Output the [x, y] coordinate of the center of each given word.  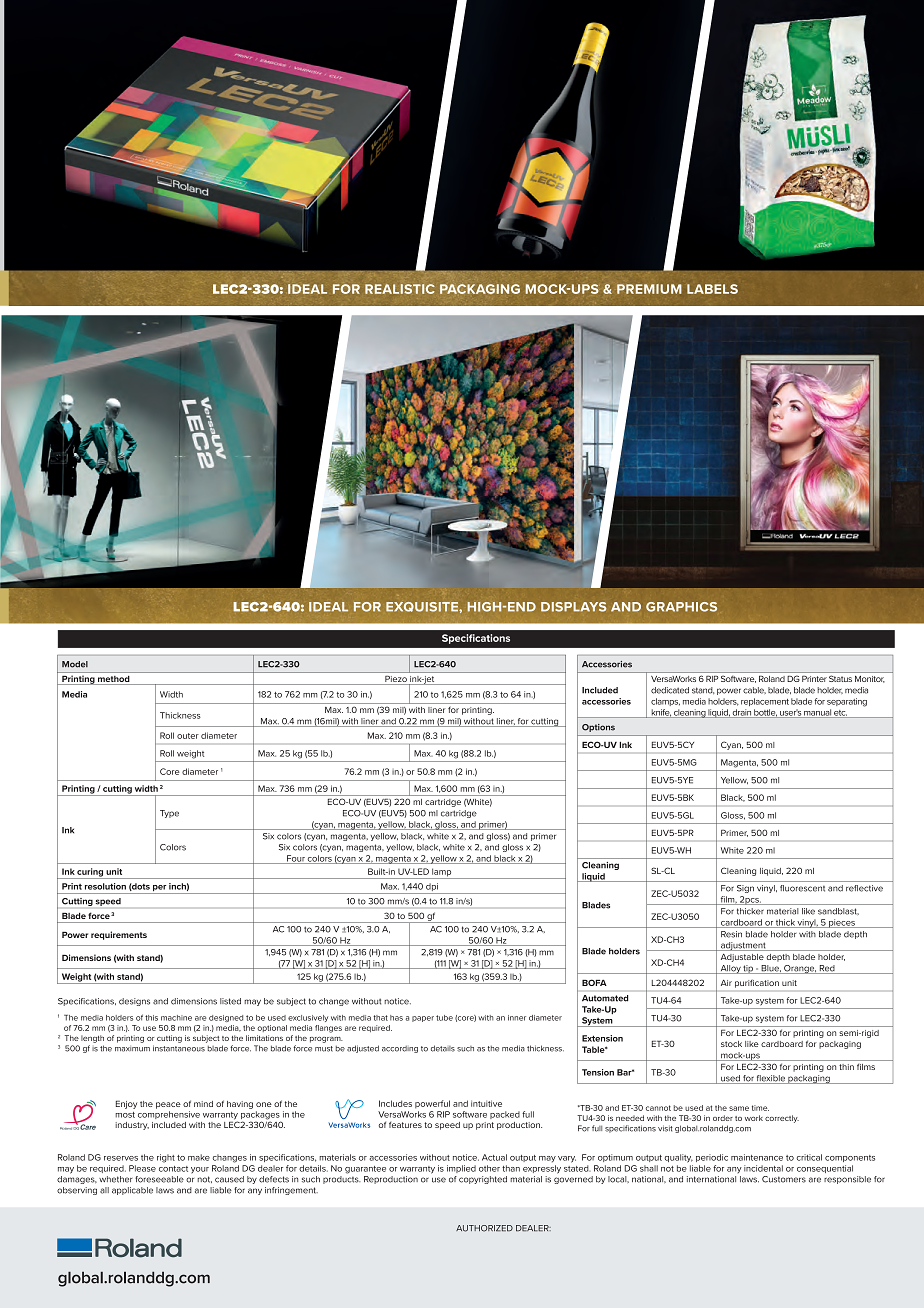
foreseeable [159, 1179]
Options [598, 728]
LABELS [712, 289]
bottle [765, 713]
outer [188, 736]
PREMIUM [649, 289]
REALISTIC [400, 289]
